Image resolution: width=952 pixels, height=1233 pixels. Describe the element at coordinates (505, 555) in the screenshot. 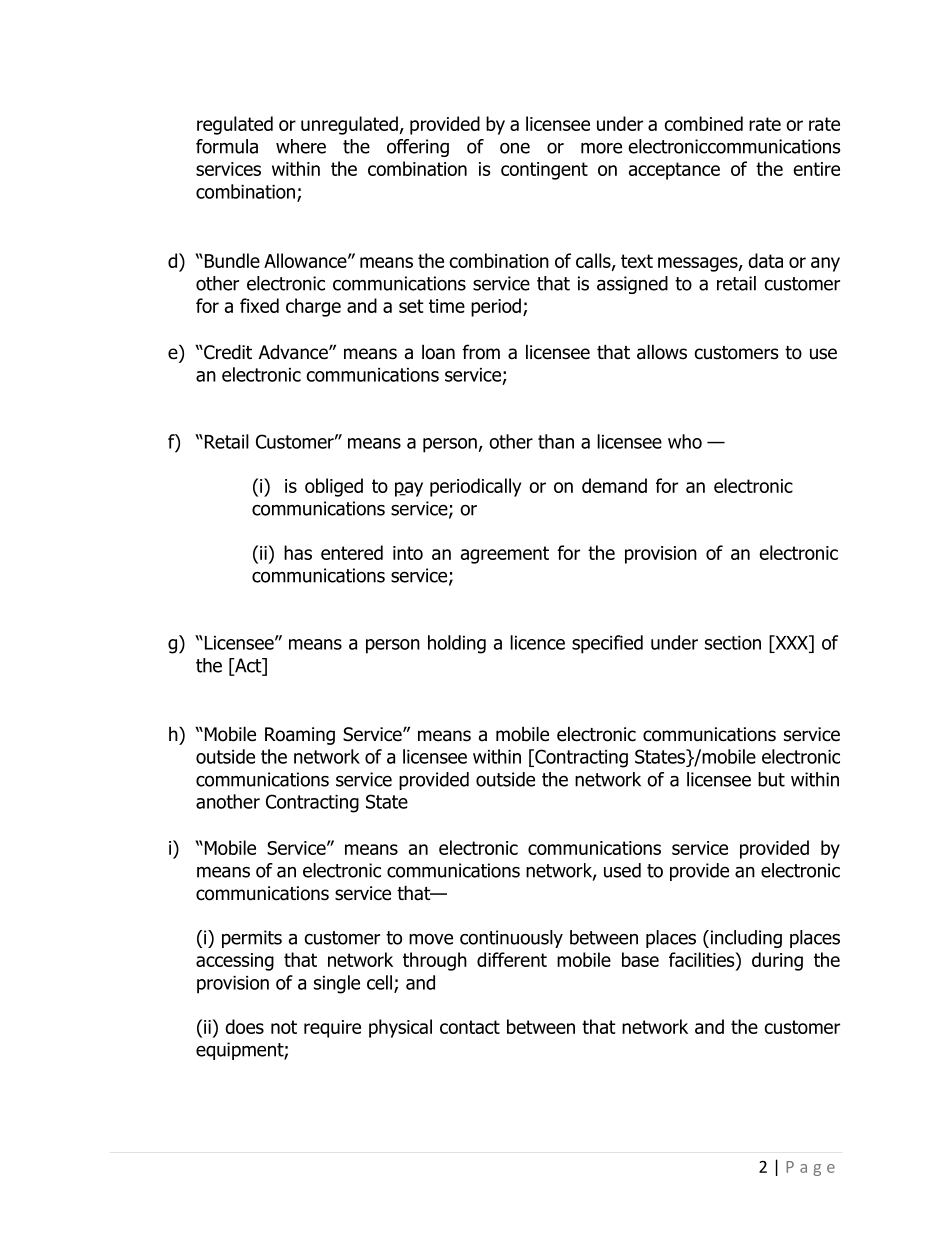

I see `agreement` at that location.
